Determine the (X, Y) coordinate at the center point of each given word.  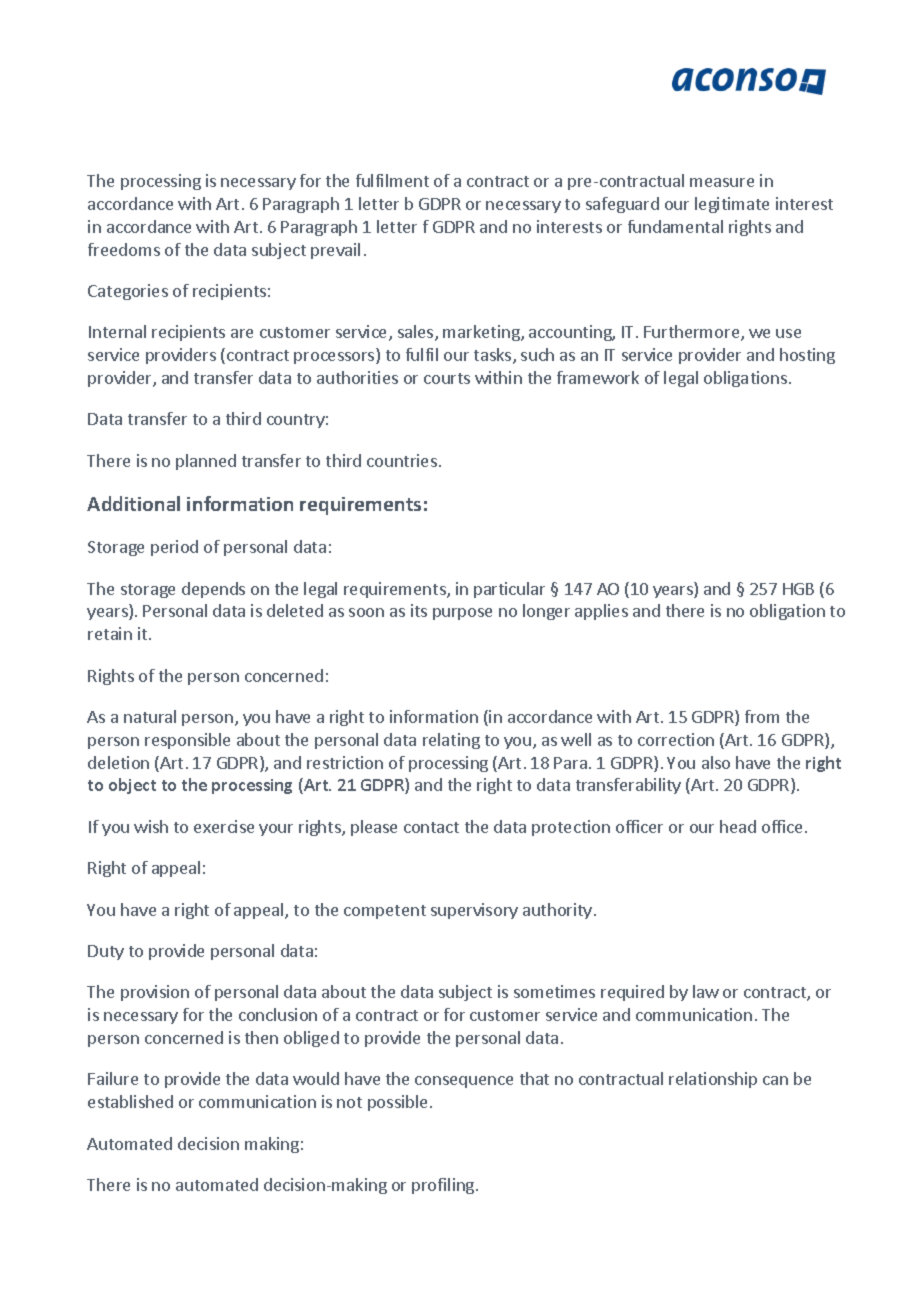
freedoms (124, 249)
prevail (335, 251)
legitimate (732, 205)
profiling (444, 1186)
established (130, 1101)
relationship (713, 1080)
